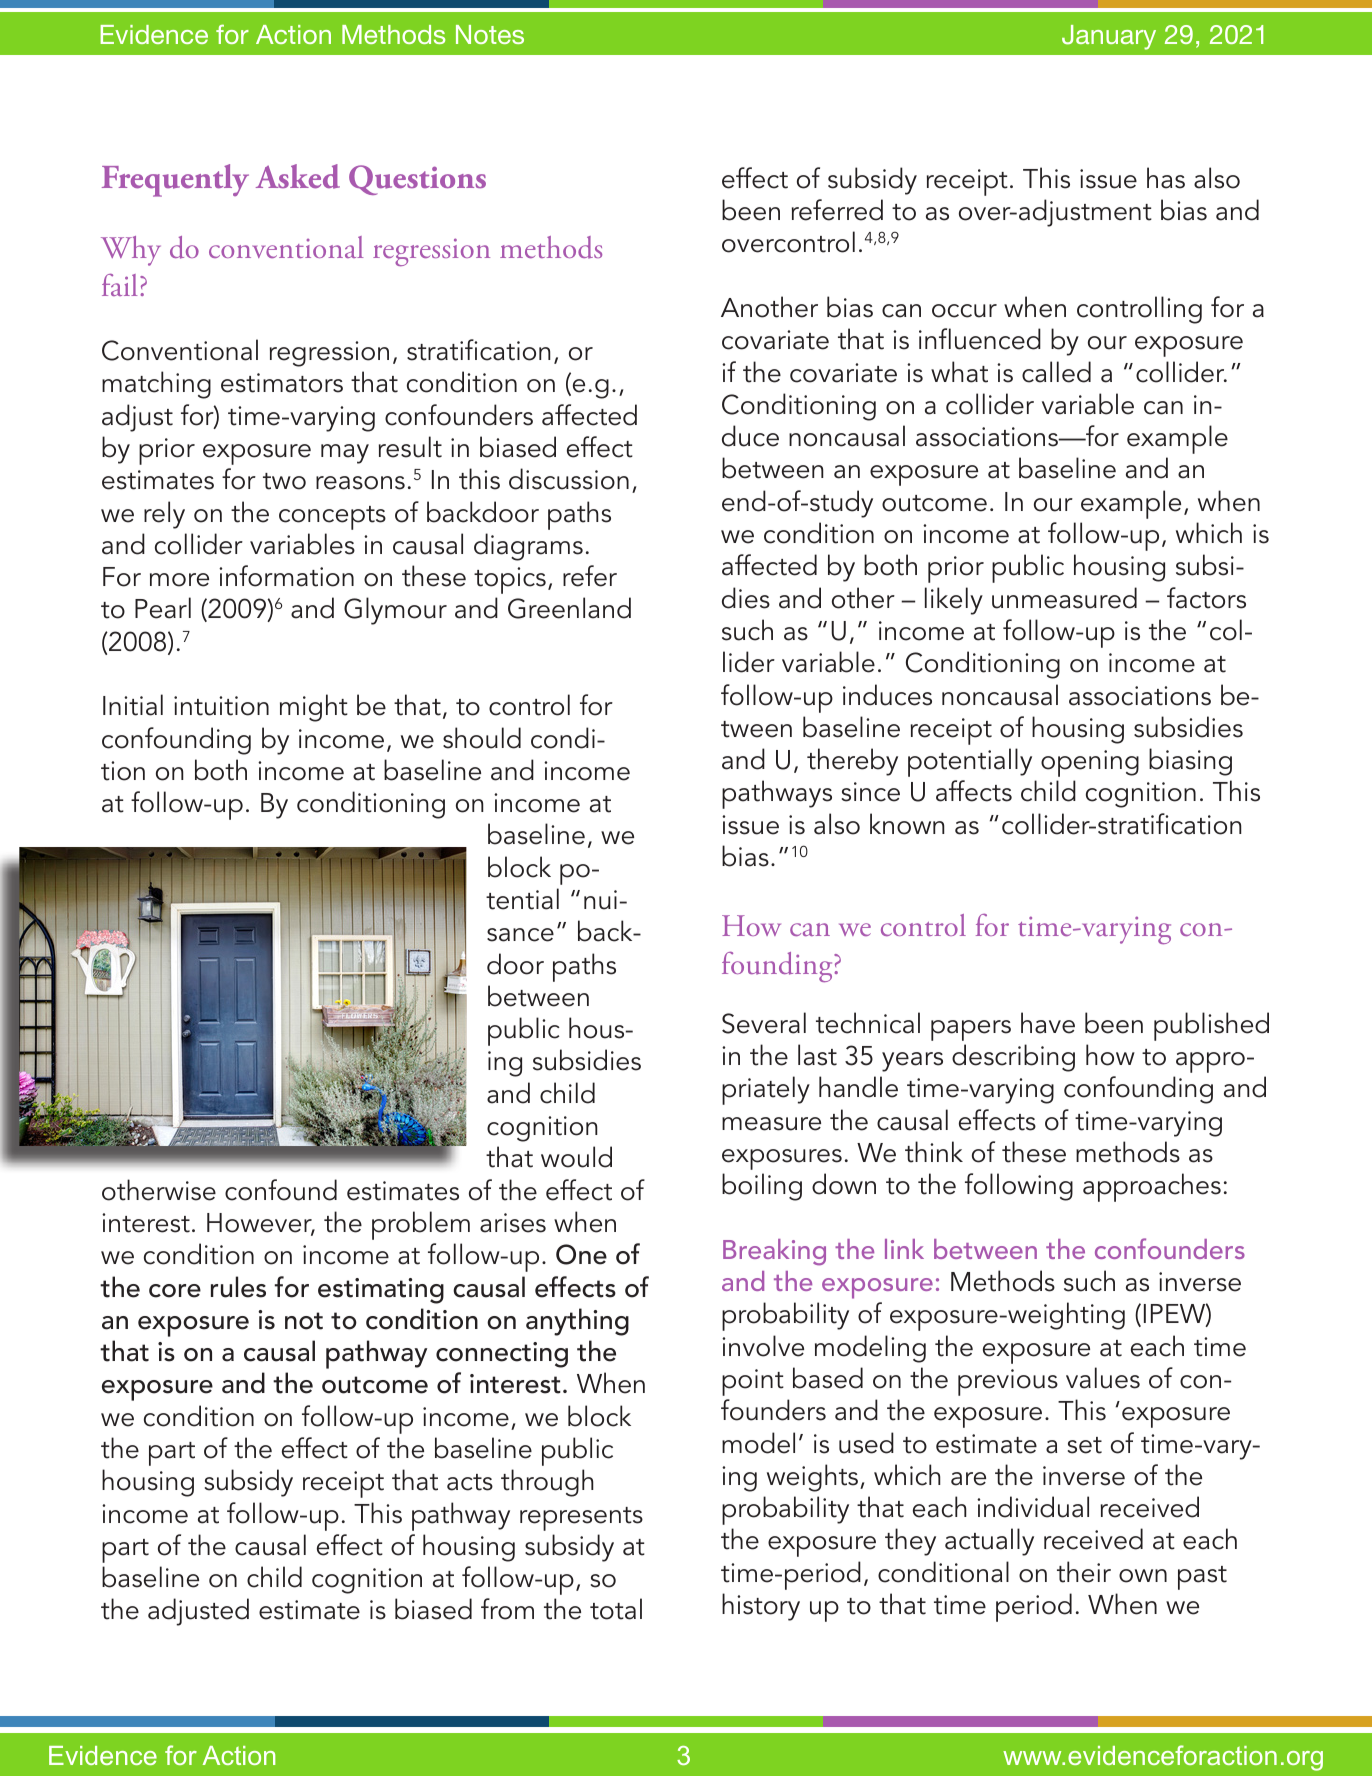 The width and height of the page is (1372, 1776). Describe the element at coordinates (179, 580) in the page. I see `more` at that location.
